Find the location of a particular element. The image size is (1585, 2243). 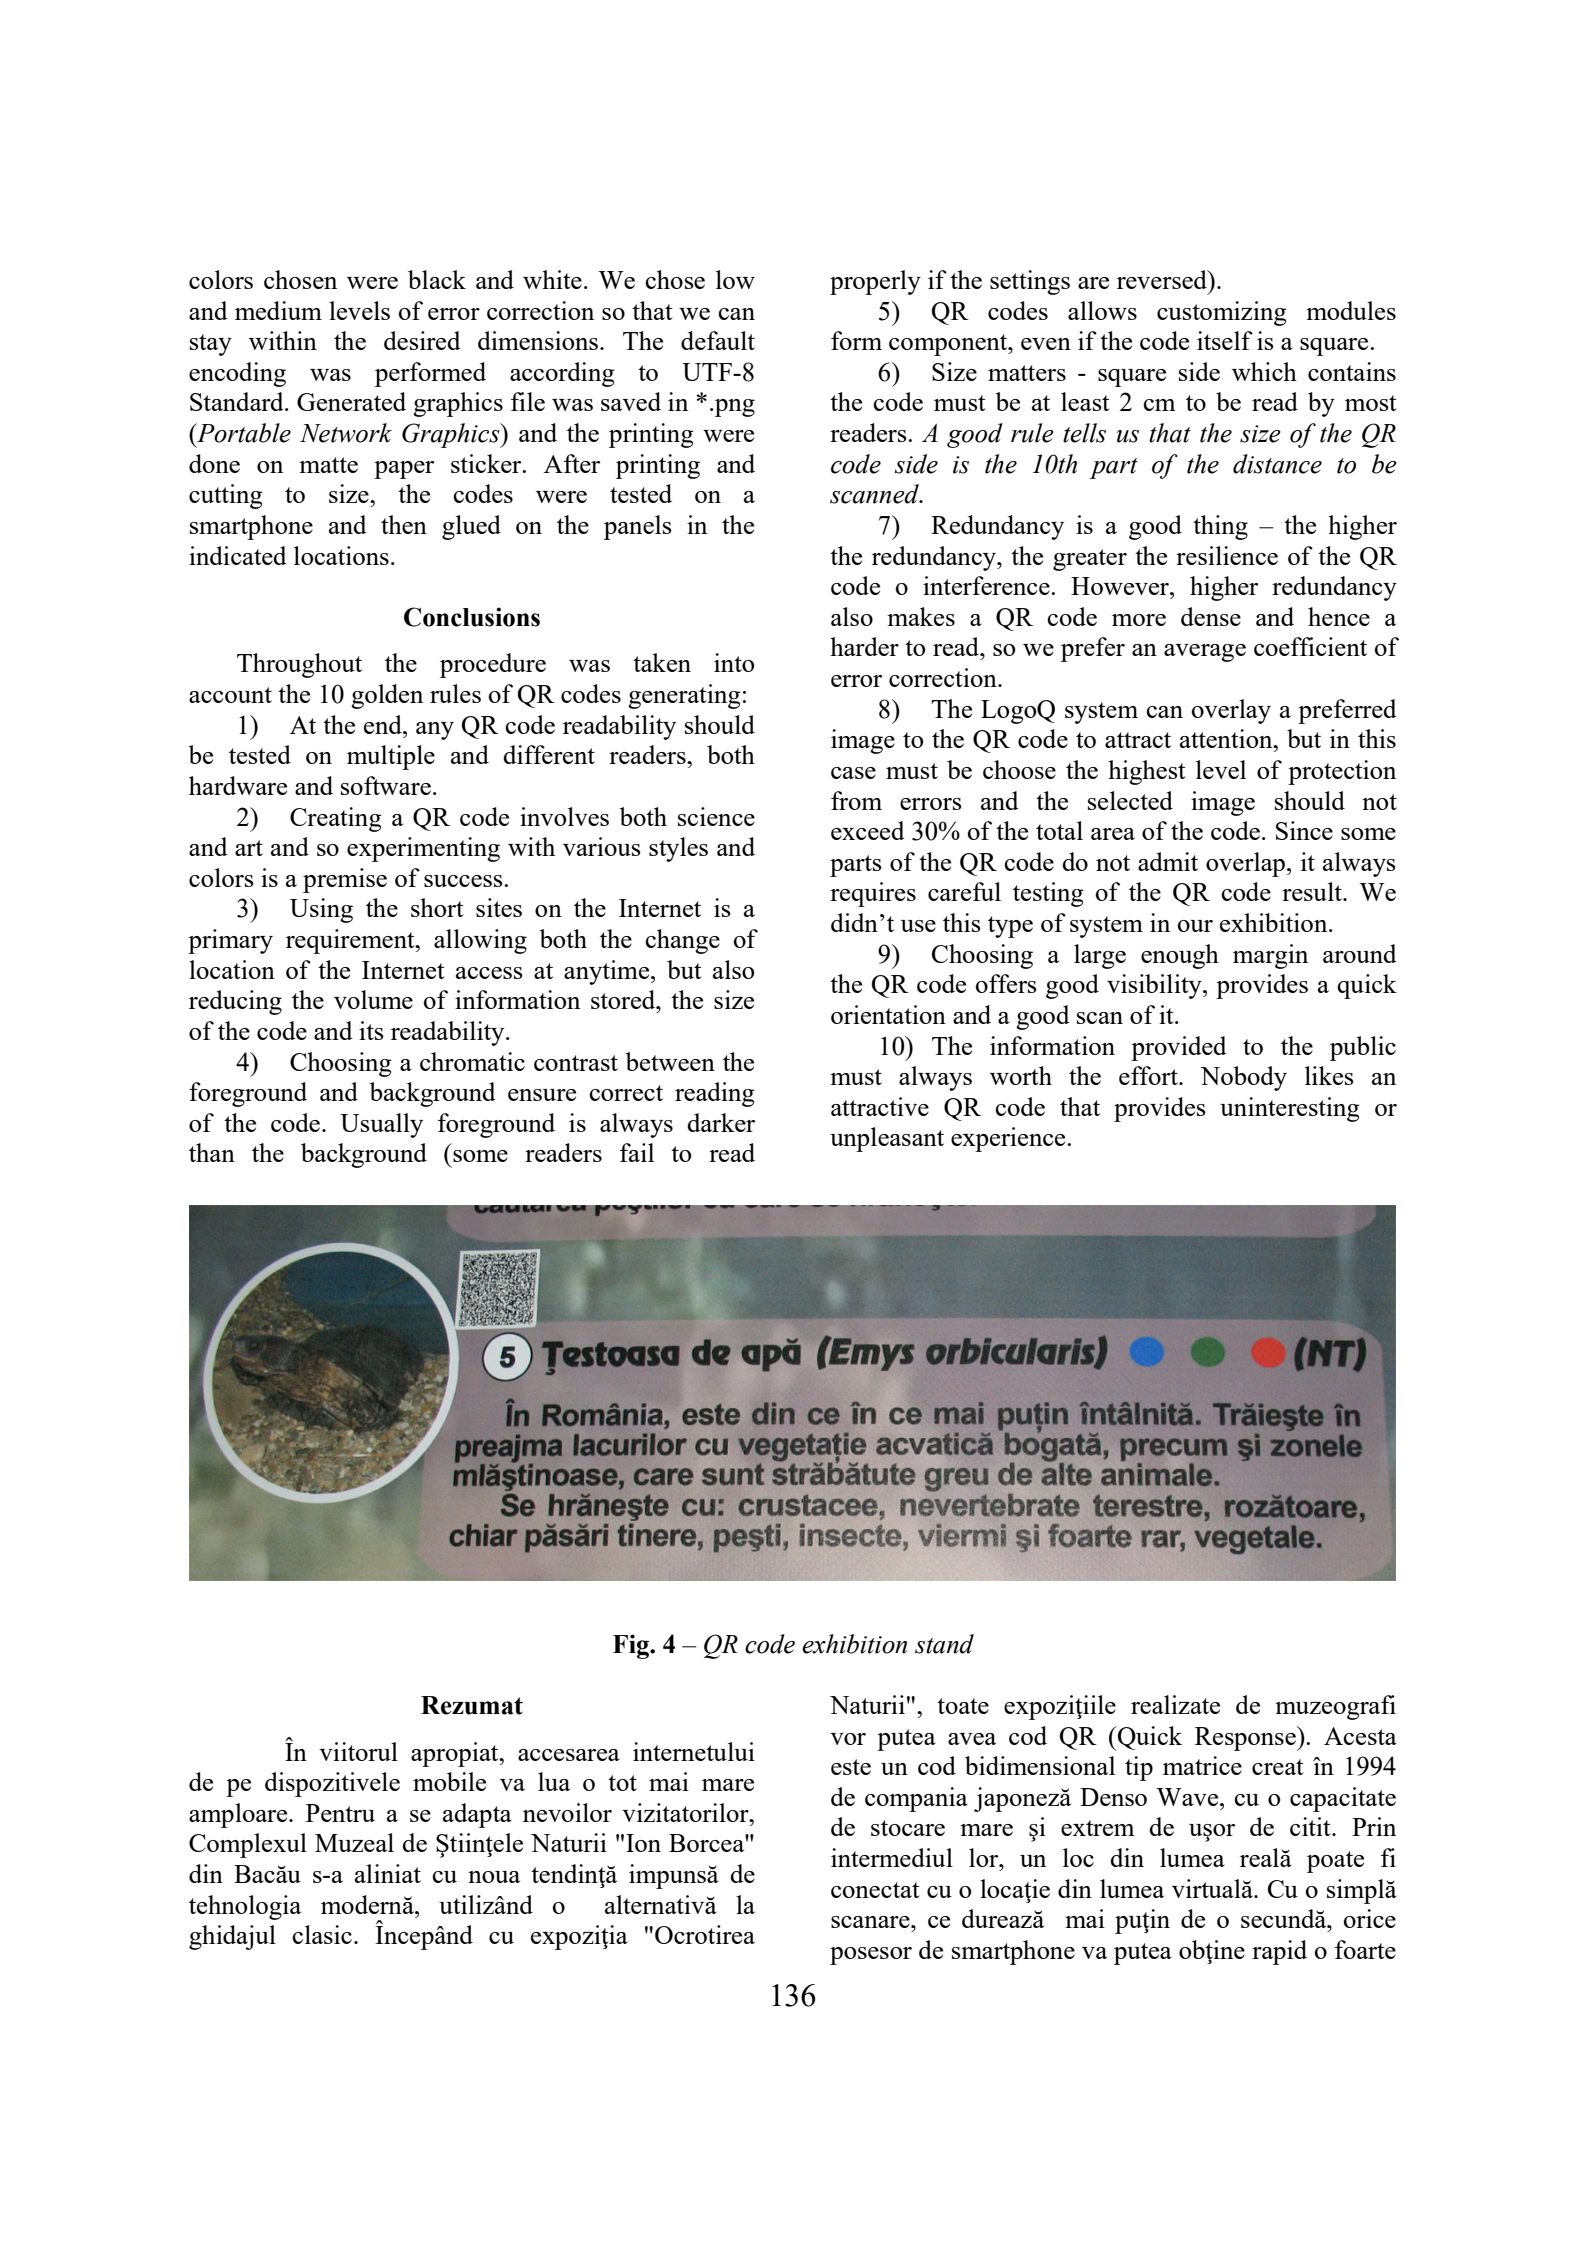

rapid is located at coordinates (1279, 1952).
